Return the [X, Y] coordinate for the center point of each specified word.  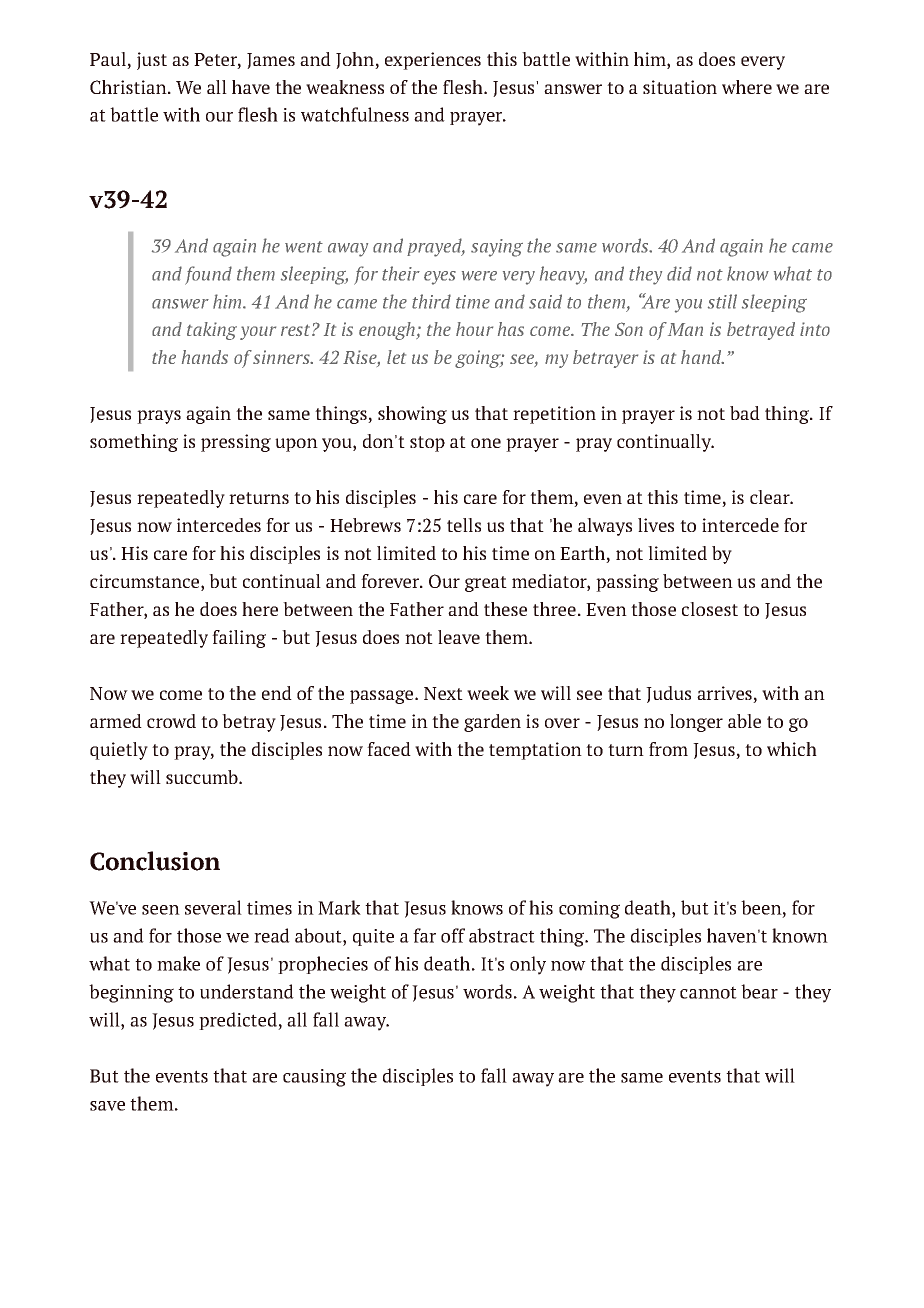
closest [710, 609]
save [107, 1106]
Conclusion [155, 861]
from [668, 749]
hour [474, 329]
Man [685, 329]
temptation [535, 751]
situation [680, 87]
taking [212, 331]
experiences [433, 61]
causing [314, 1078]
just [152, 61]
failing [239, 639]
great [486, 584]
